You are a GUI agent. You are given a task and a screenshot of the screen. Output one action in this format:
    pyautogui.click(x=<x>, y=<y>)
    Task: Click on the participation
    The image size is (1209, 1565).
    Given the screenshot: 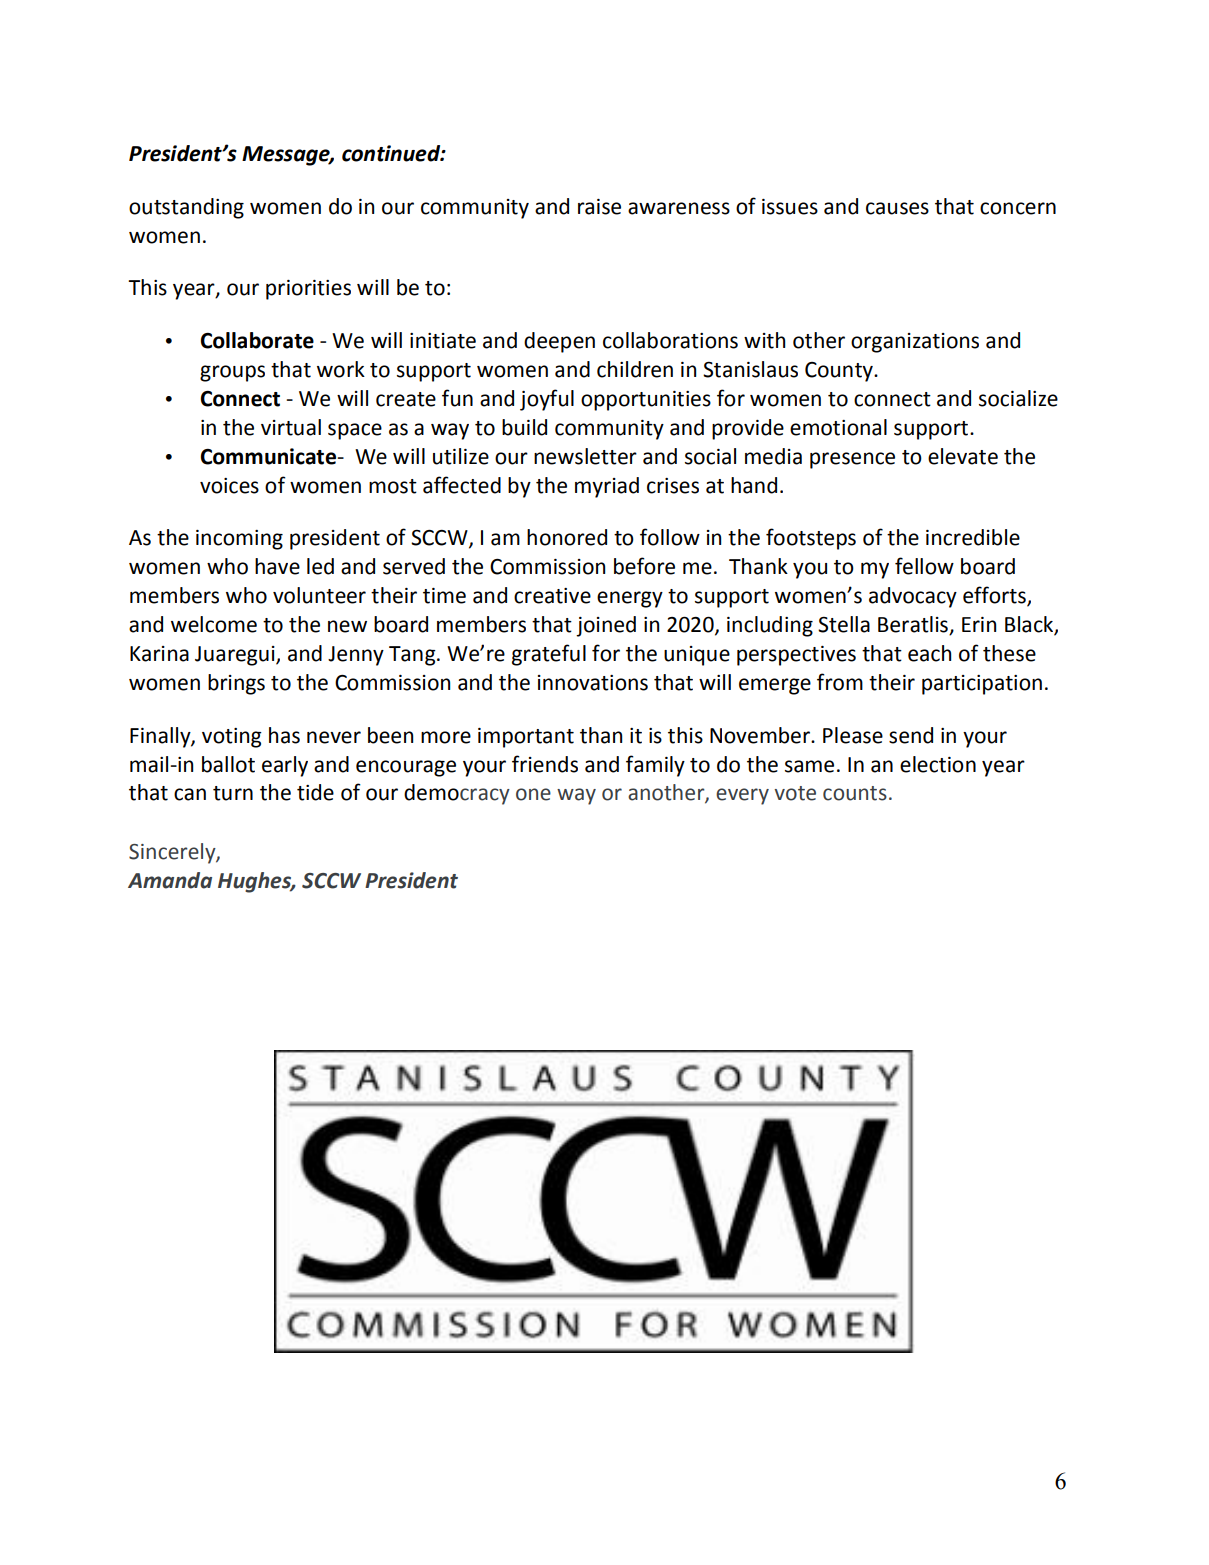 What is the action you would take?
    pyautogui.click(x=982, y=685)
